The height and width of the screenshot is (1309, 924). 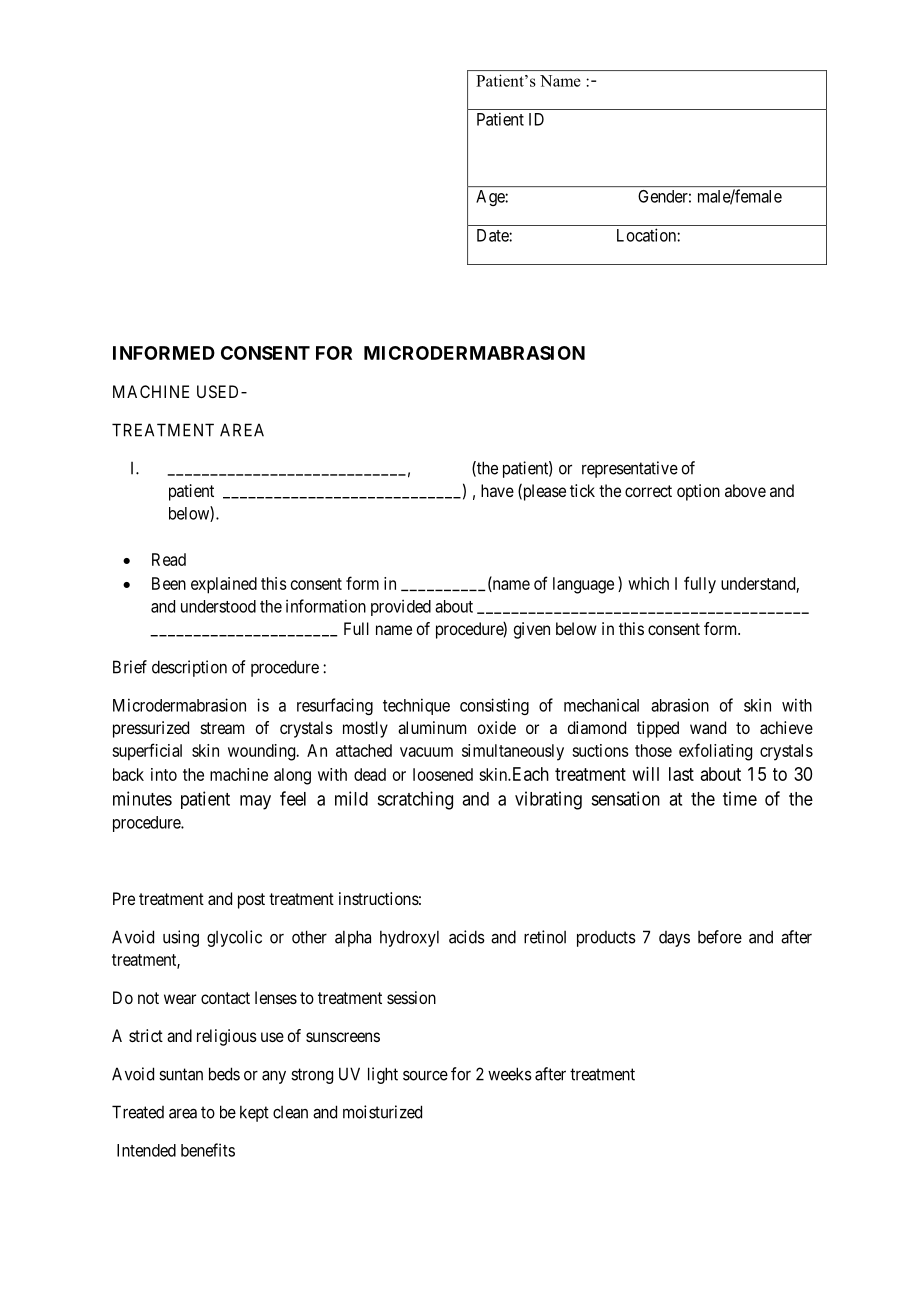 I want to click on scratching, so click(x=415, y=800).
